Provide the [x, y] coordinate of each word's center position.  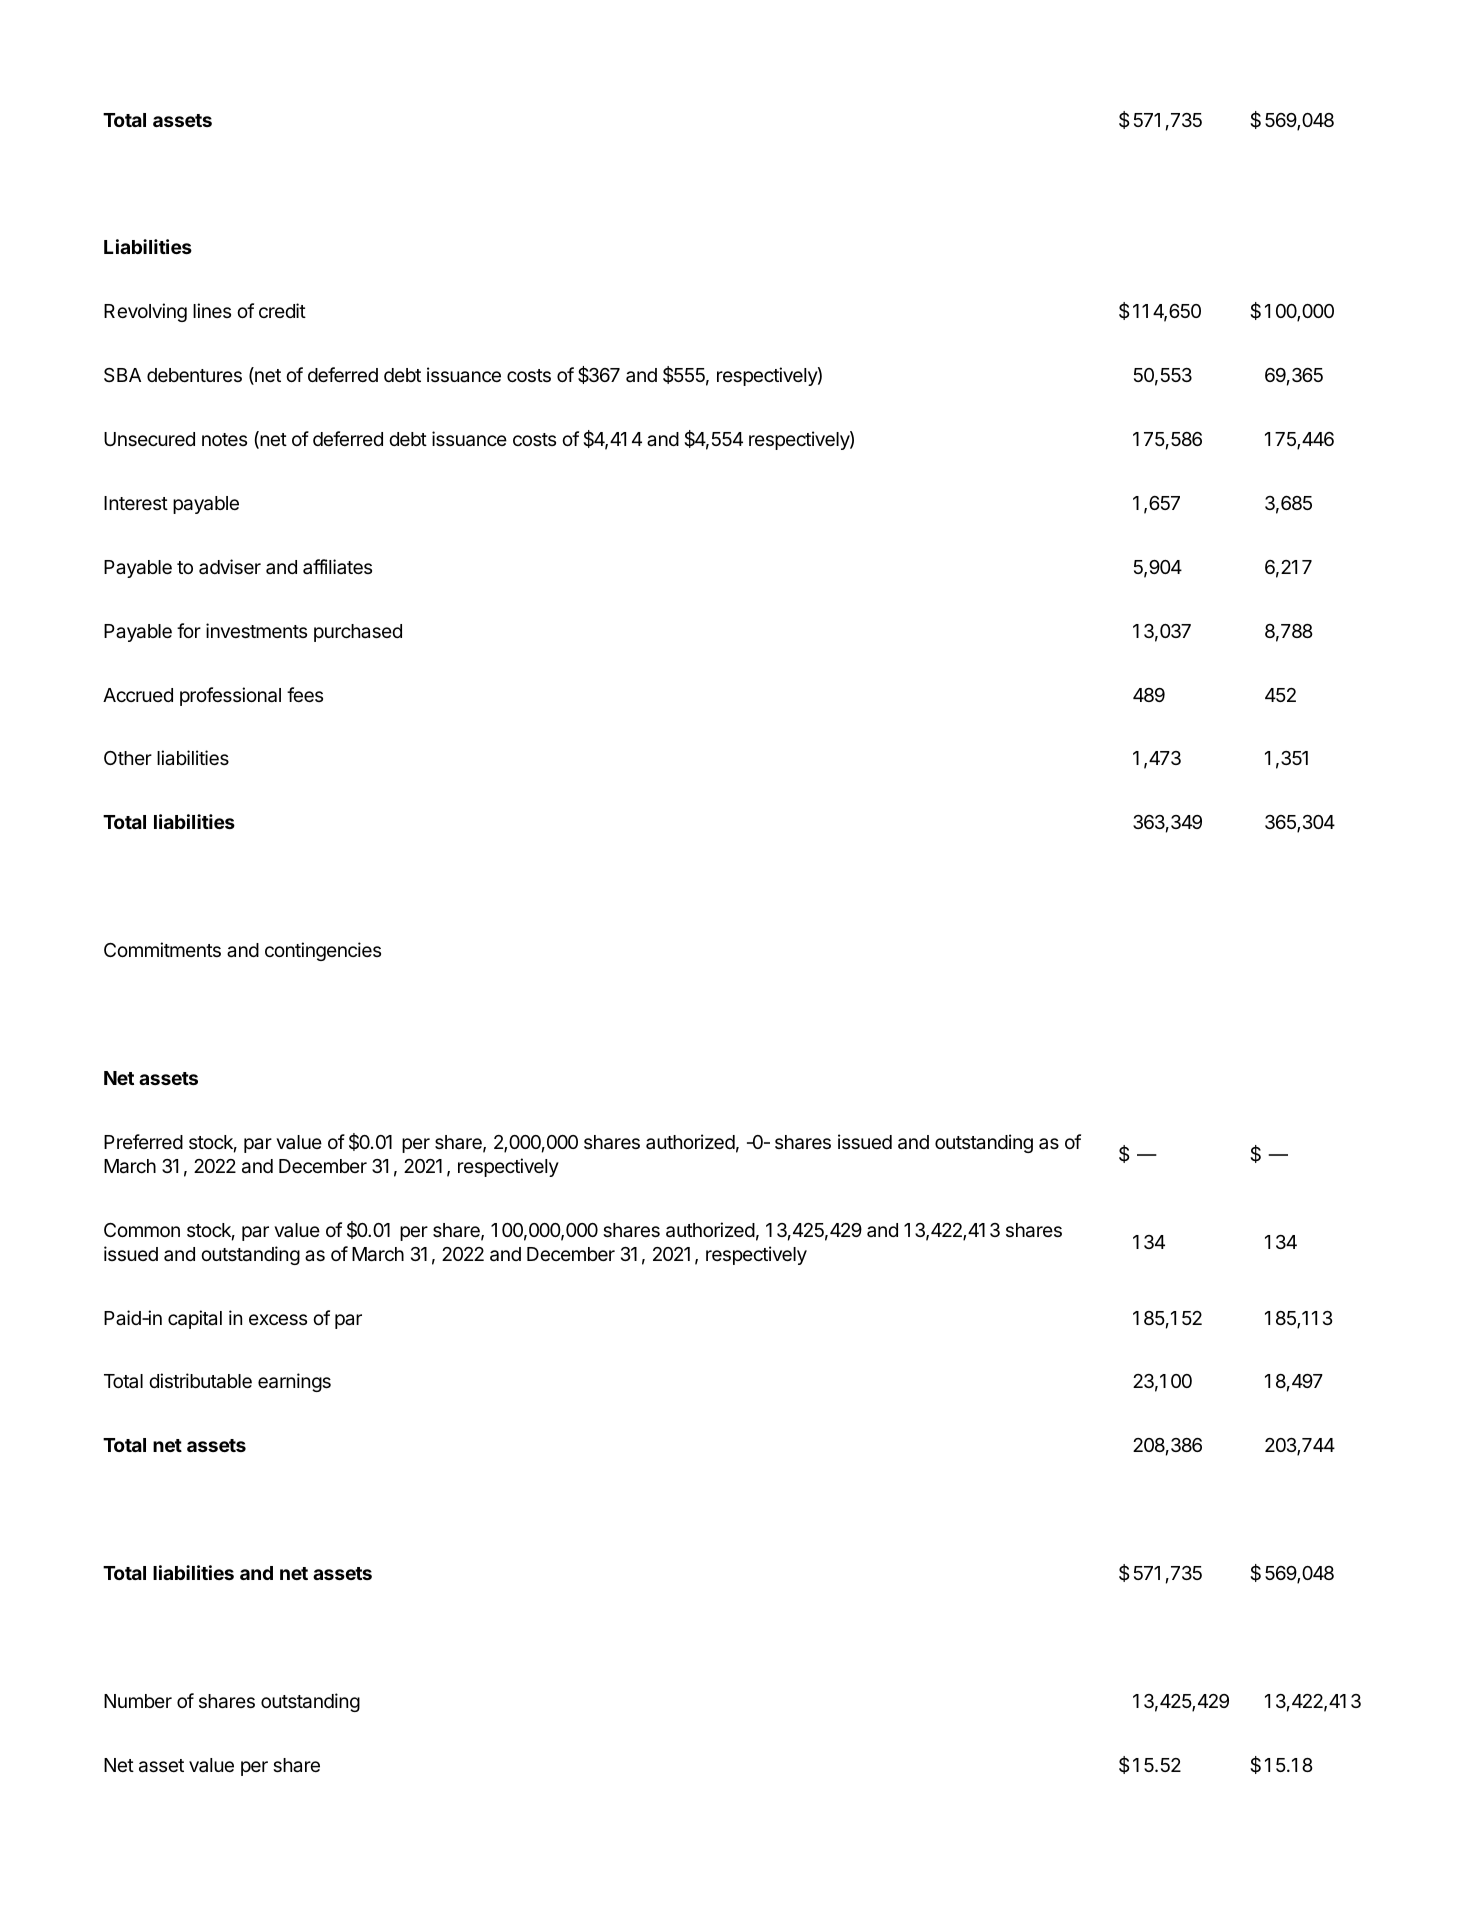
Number [138, 1701]
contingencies [323, 951]
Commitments [162, 949]
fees [305, 694]
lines [212, 310]
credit [282, 310]
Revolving [145, 312]
